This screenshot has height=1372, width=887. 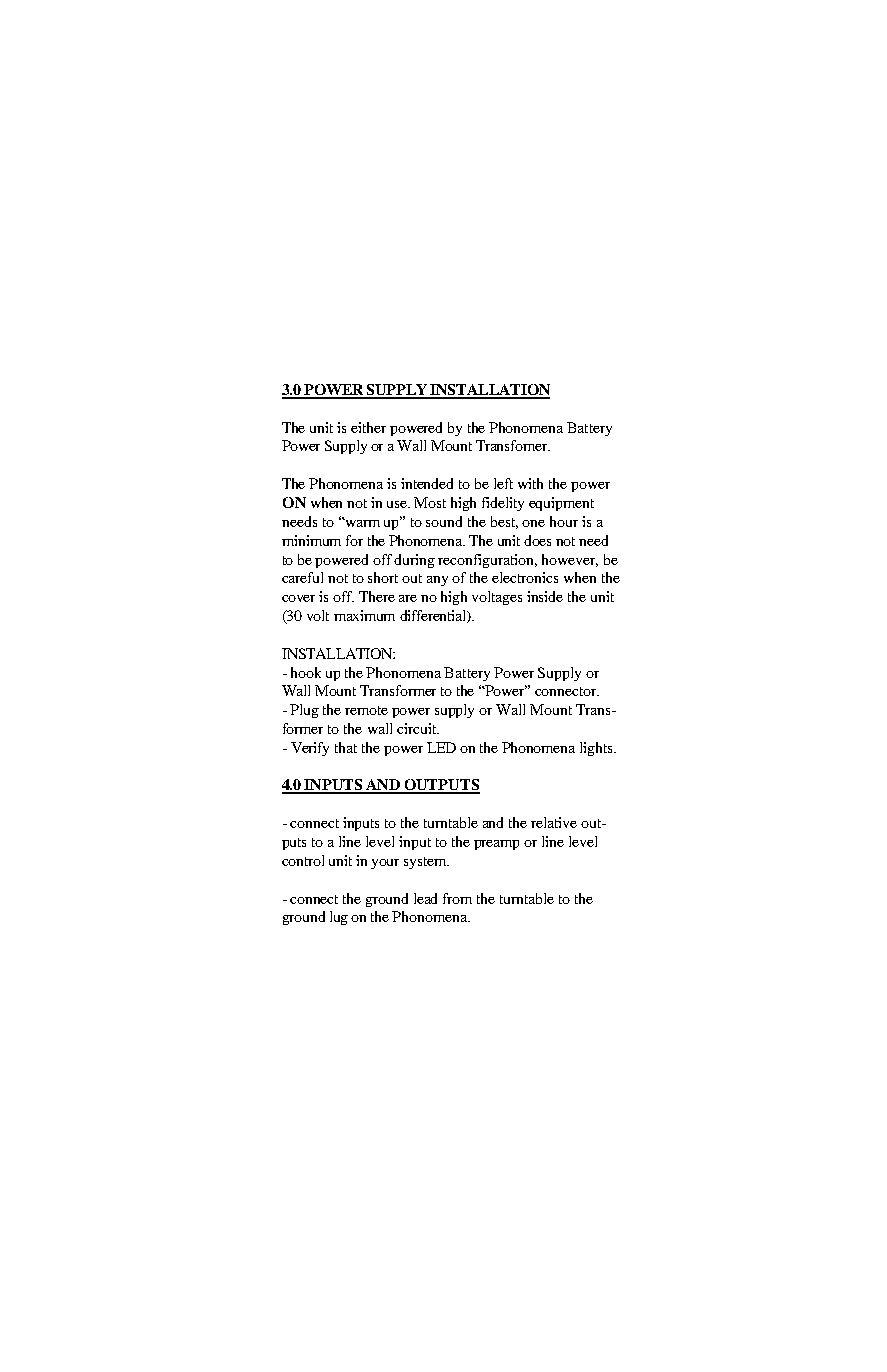 I want to click on with, so click(x=530, y=483).
